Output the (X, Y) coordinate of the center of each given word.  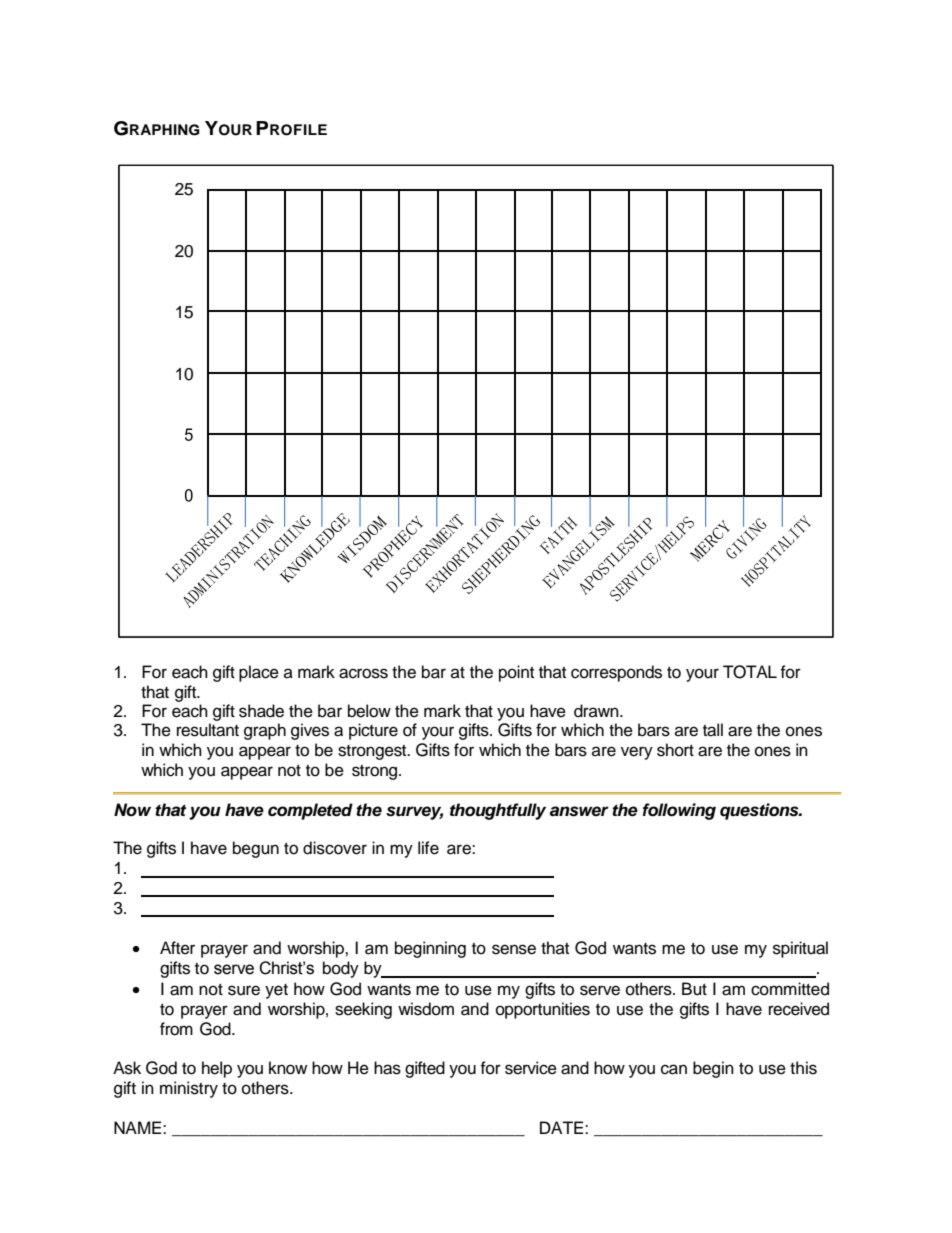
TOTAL (750, 672)
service (531, 1068)
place (259, 673)
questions (760, 811)
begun (256, 849)
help (217, 1069)
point (516, 673)
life (428, 848)
